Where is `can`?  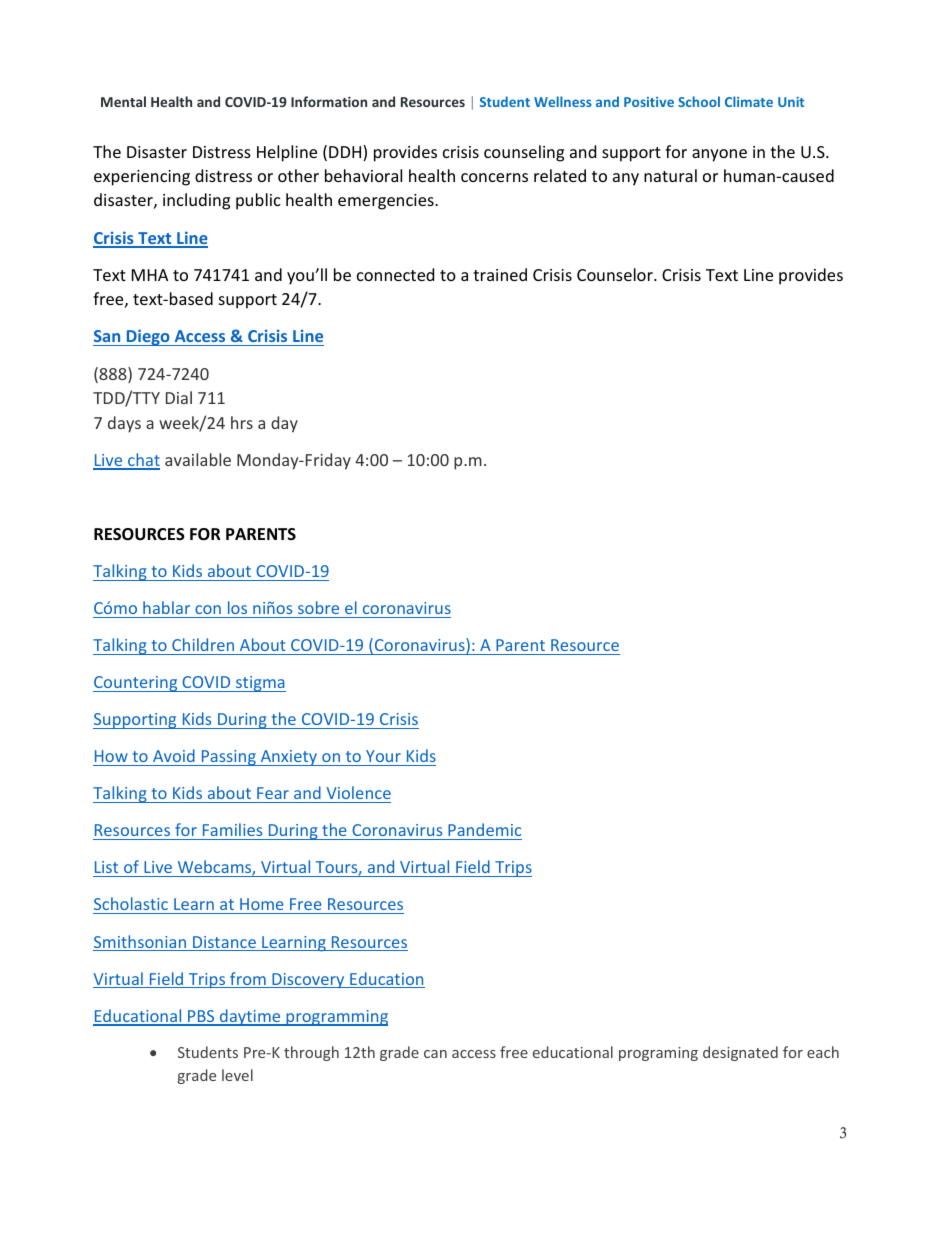 can is located at coordinates (435, 1054).
